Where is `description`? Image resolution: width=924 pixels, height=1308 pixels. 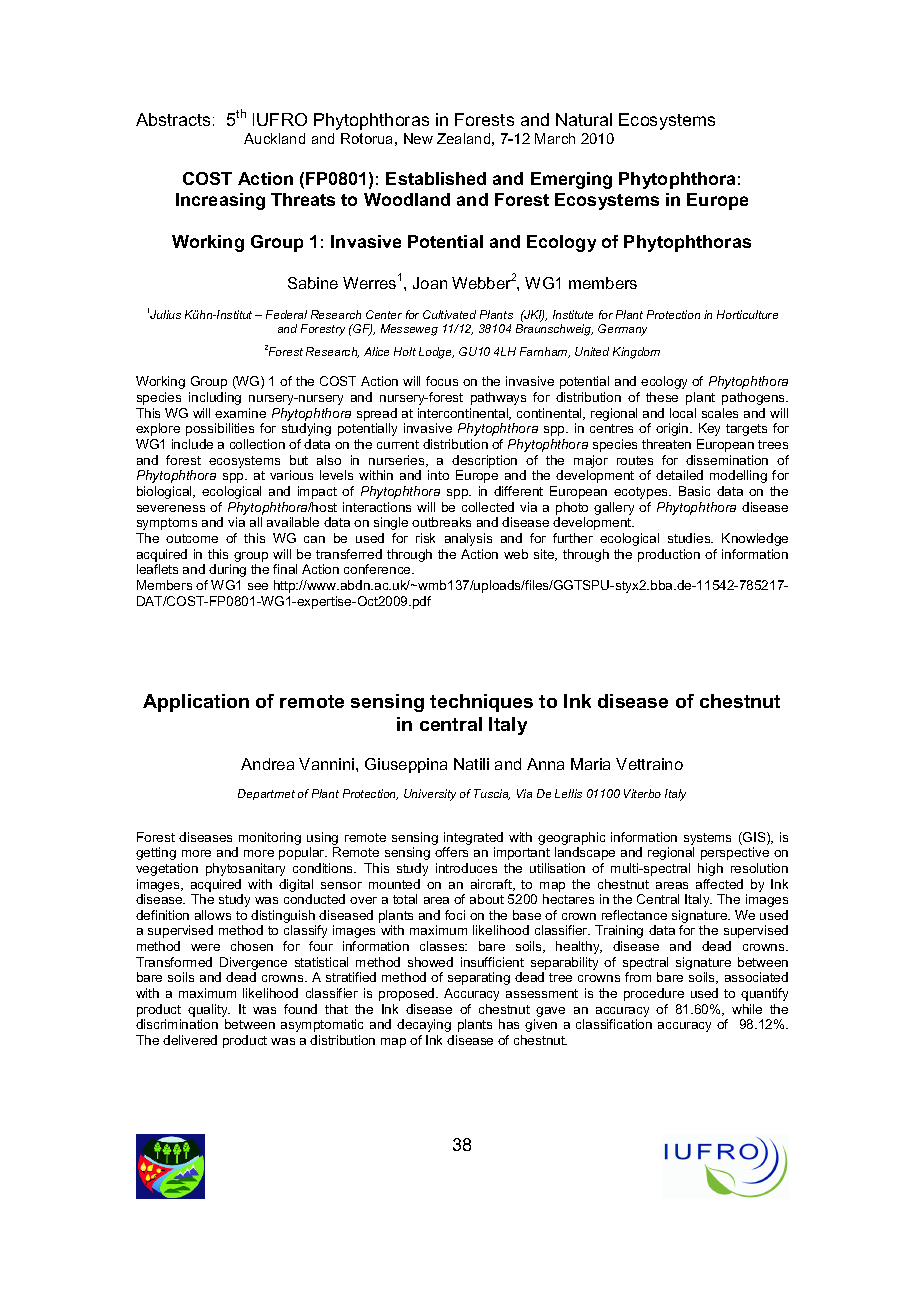
description is located at coordinates (484, 461).
